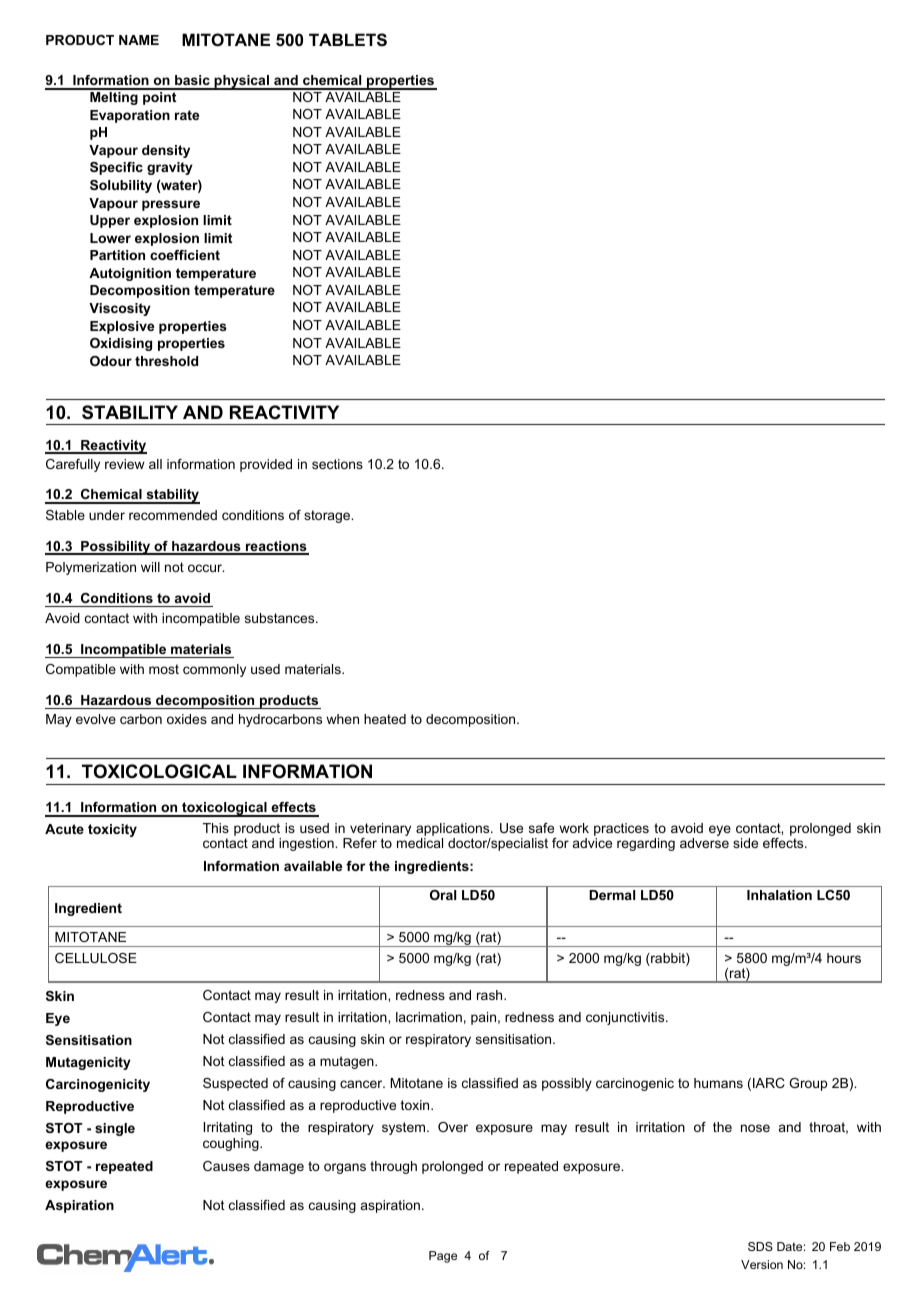 The image size is (924, 1308). What do you see at coordinates (155, 464) in the screenshot?
I see `all` at bounding box center [155, 464].
